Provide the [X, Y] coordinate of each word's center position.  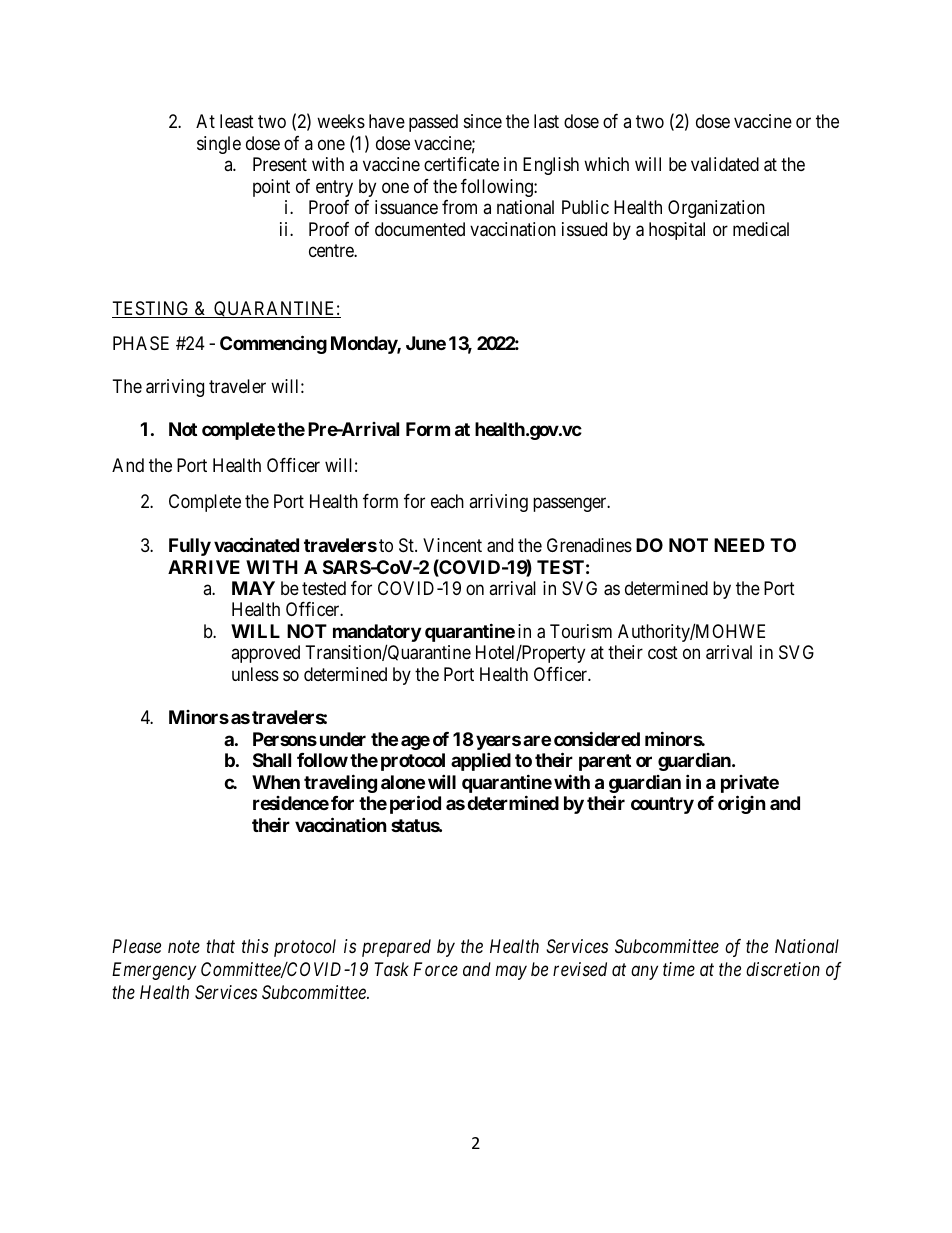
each [447, 501]
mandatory [377, 634]
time [679, 969]
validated [725, 164]
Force [435, 969]
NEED [739, 545]
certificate [461, 164]
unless [255, 674]
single [219, 145]
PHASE [141, 343]
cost [663, 653]
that [220, 946]
